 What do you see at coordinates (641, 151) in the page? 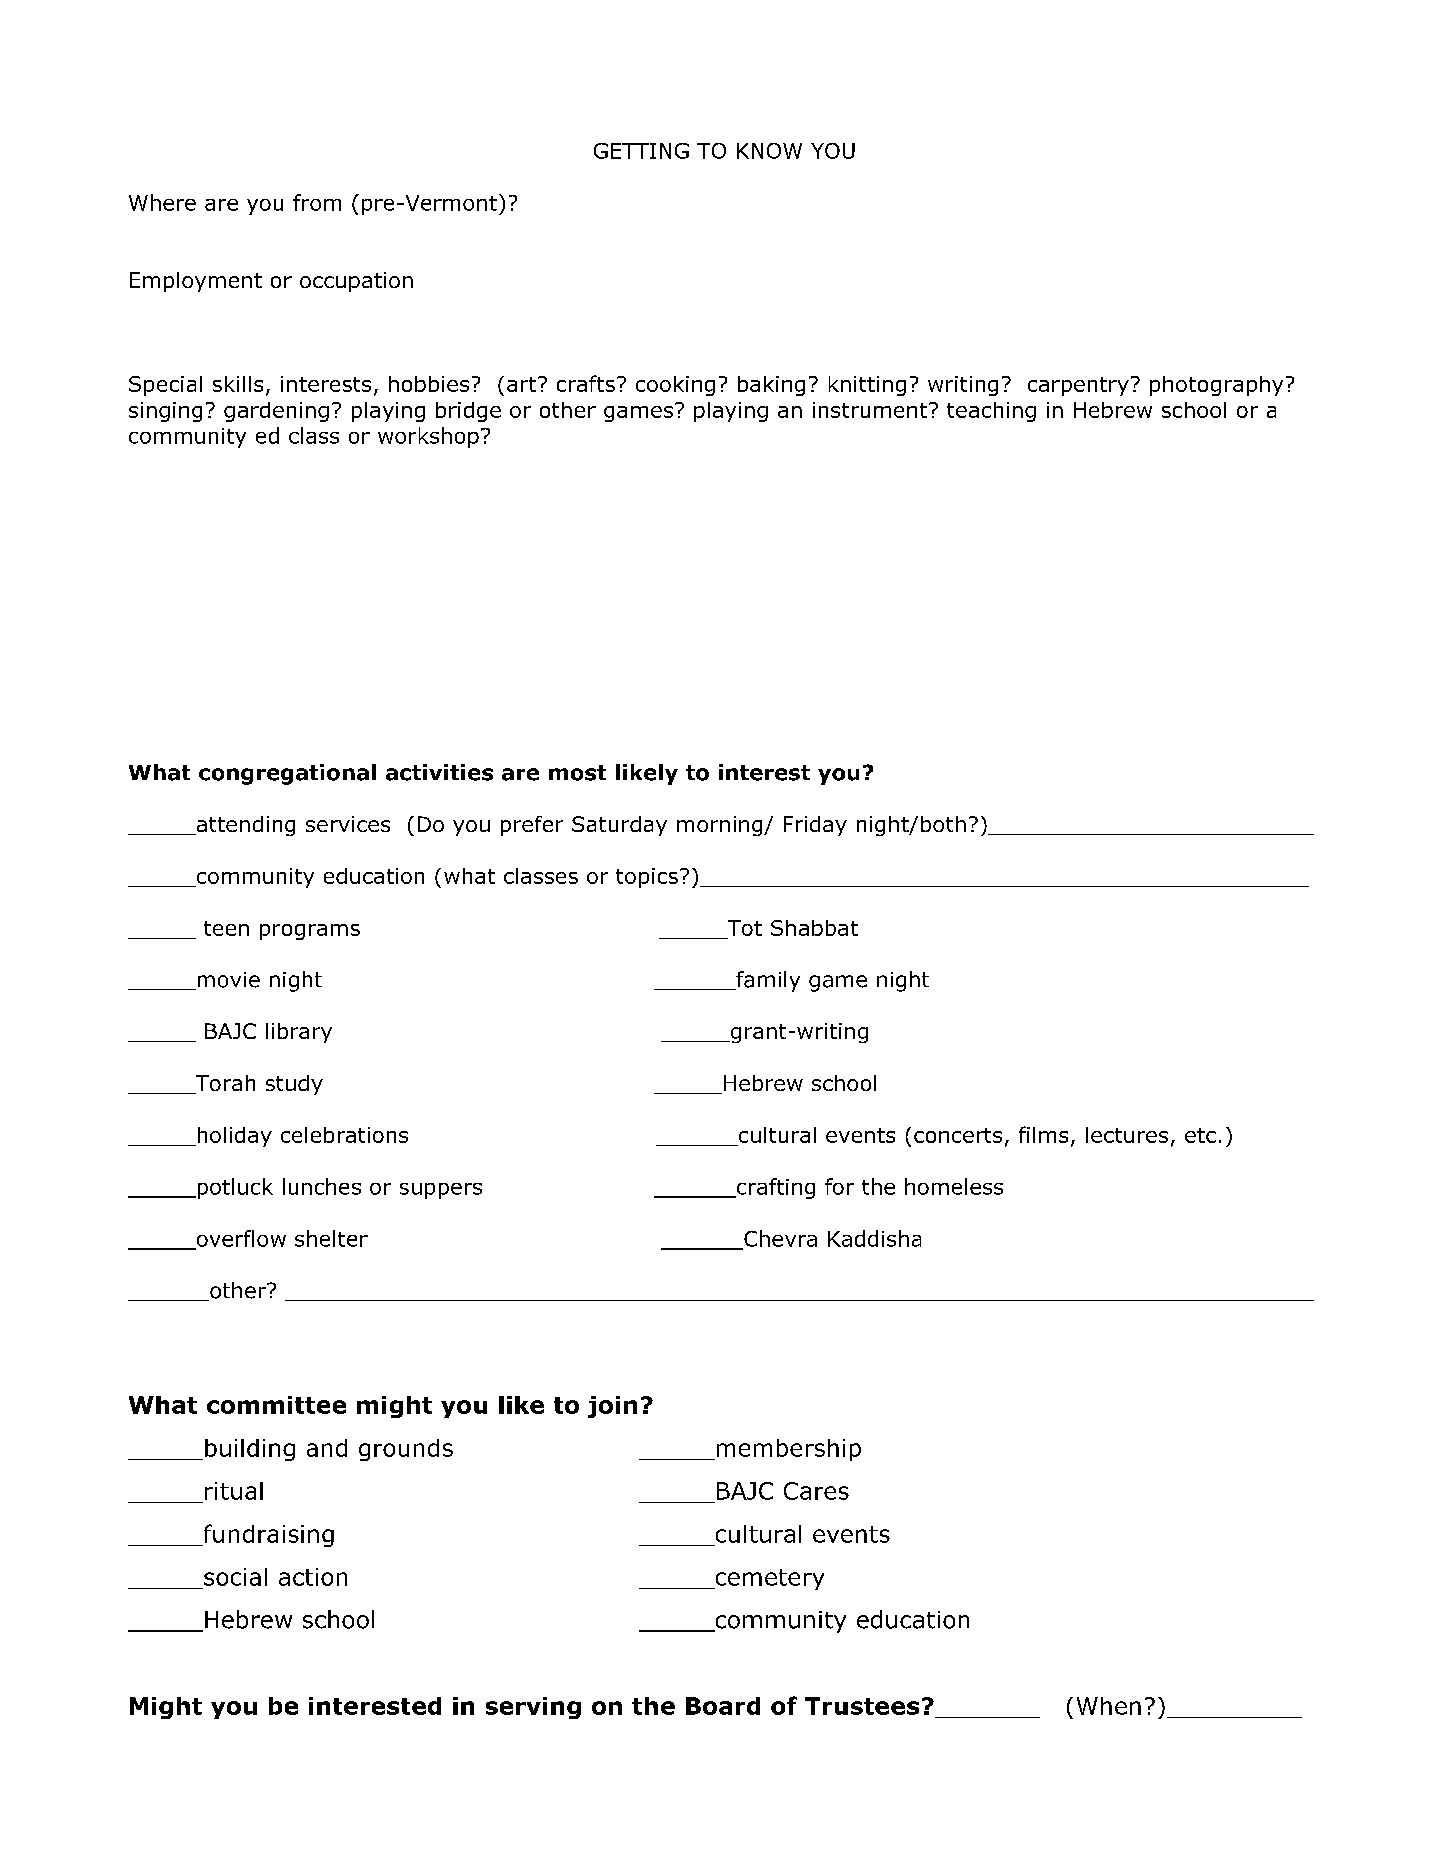
I see `GETTING` at bounding box center [641, 151].
